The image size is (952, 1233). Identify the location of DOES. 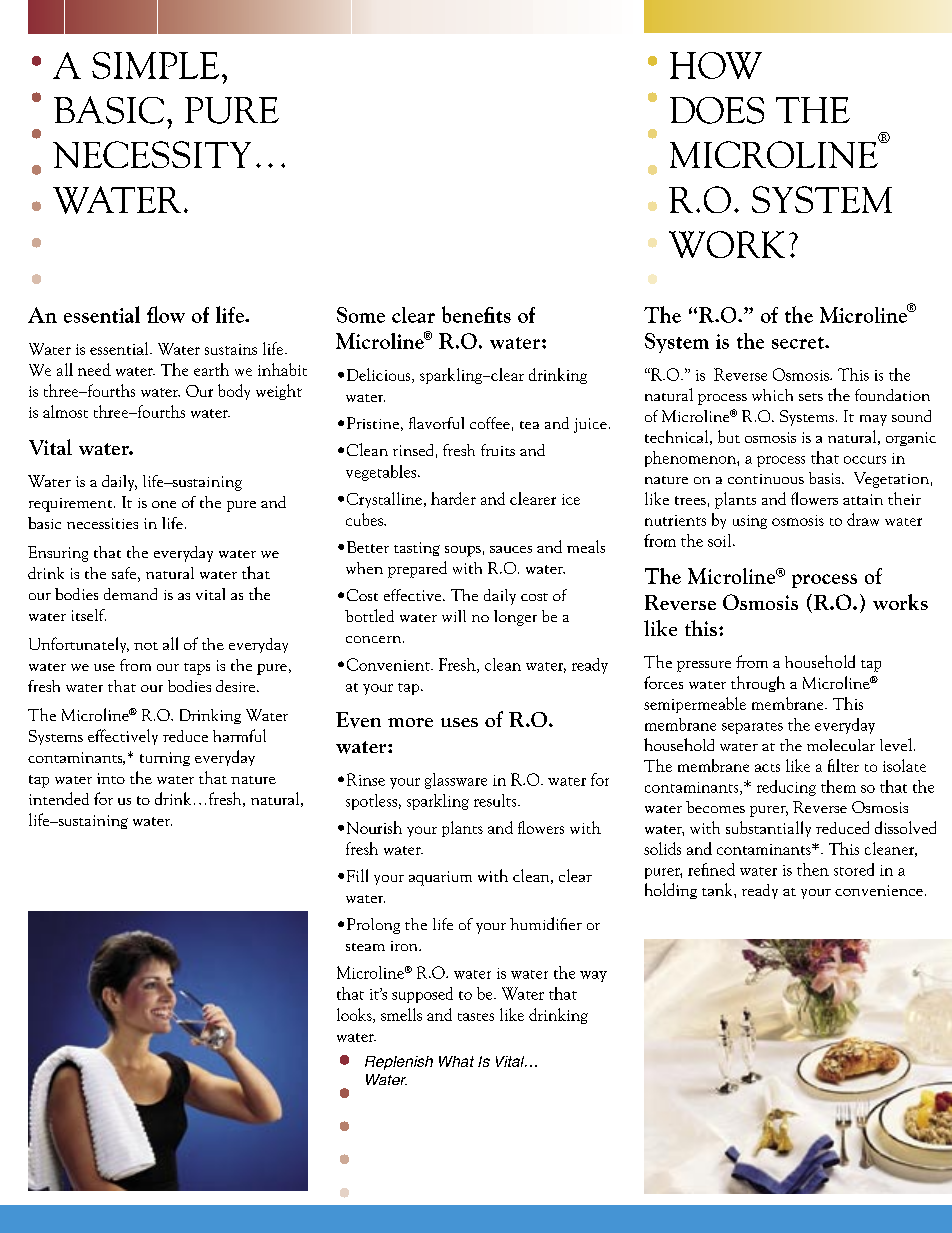
(717, 110).
